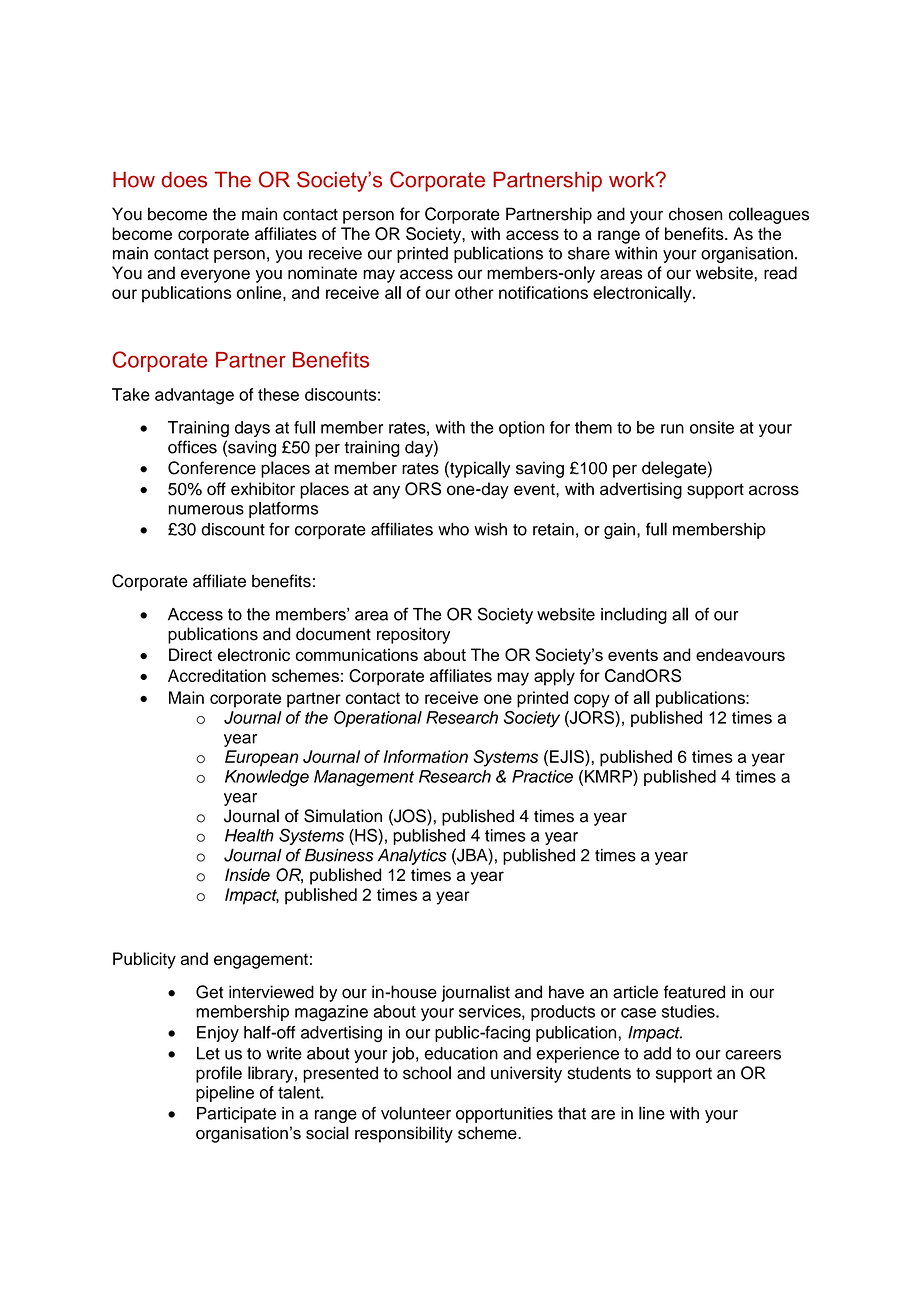  Describe the element at coordinates (236, 1115) in the document. I see `Participate` at that location.
